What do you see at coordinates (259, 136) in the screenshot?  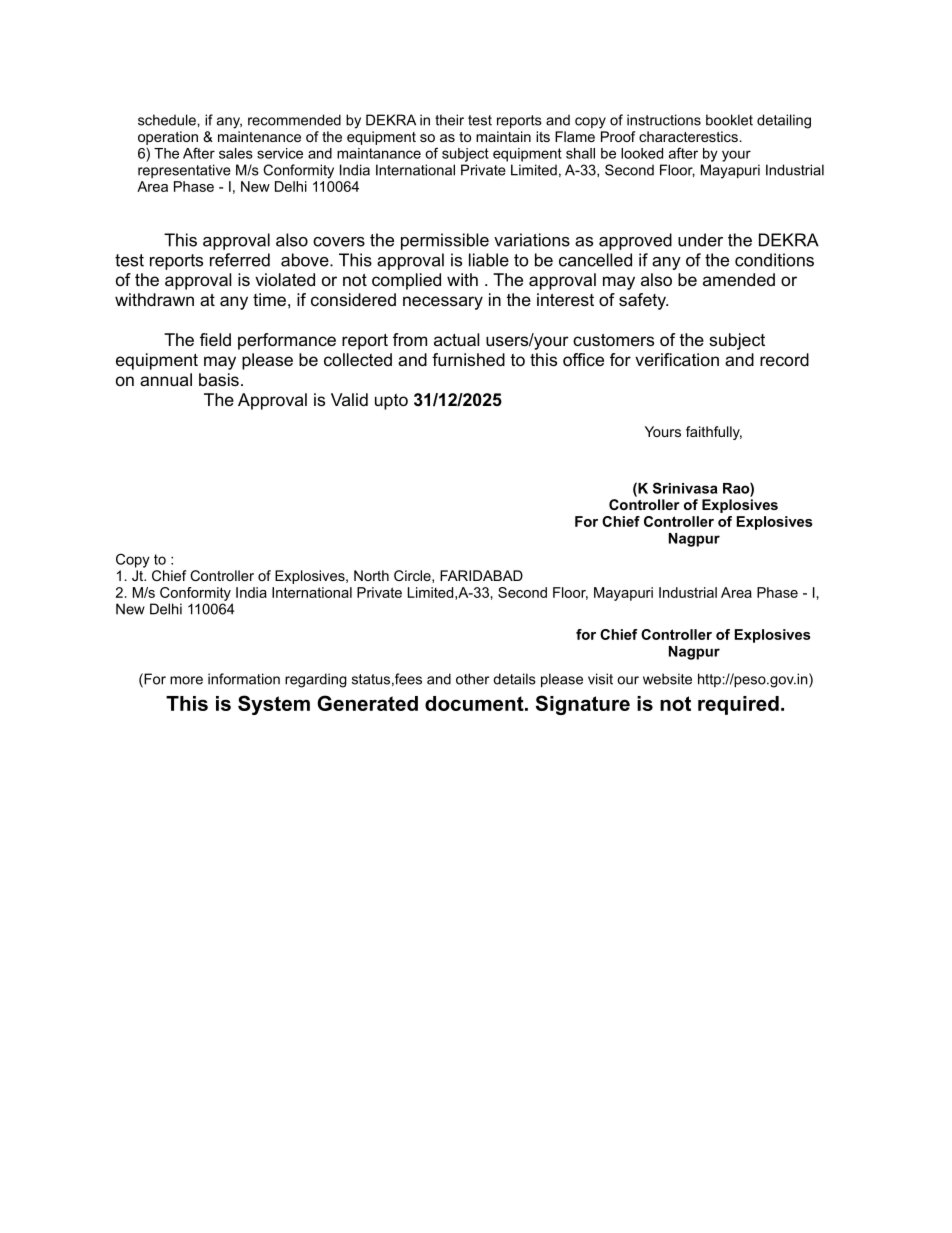 I see `maintenance` at bounding box center [259, 136].
